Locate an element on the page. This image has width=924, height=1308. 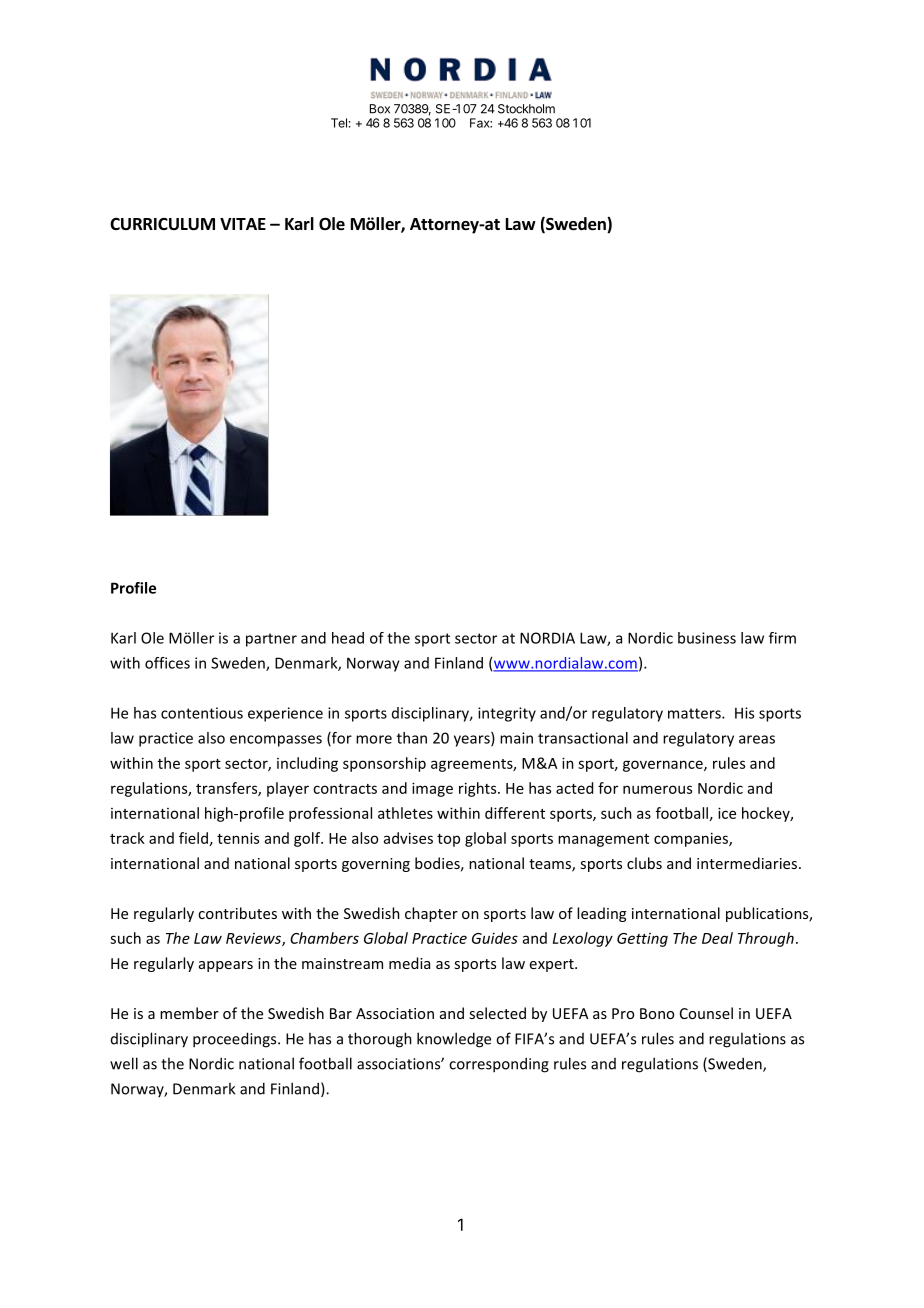
head is located at coordinates (348, 638).
